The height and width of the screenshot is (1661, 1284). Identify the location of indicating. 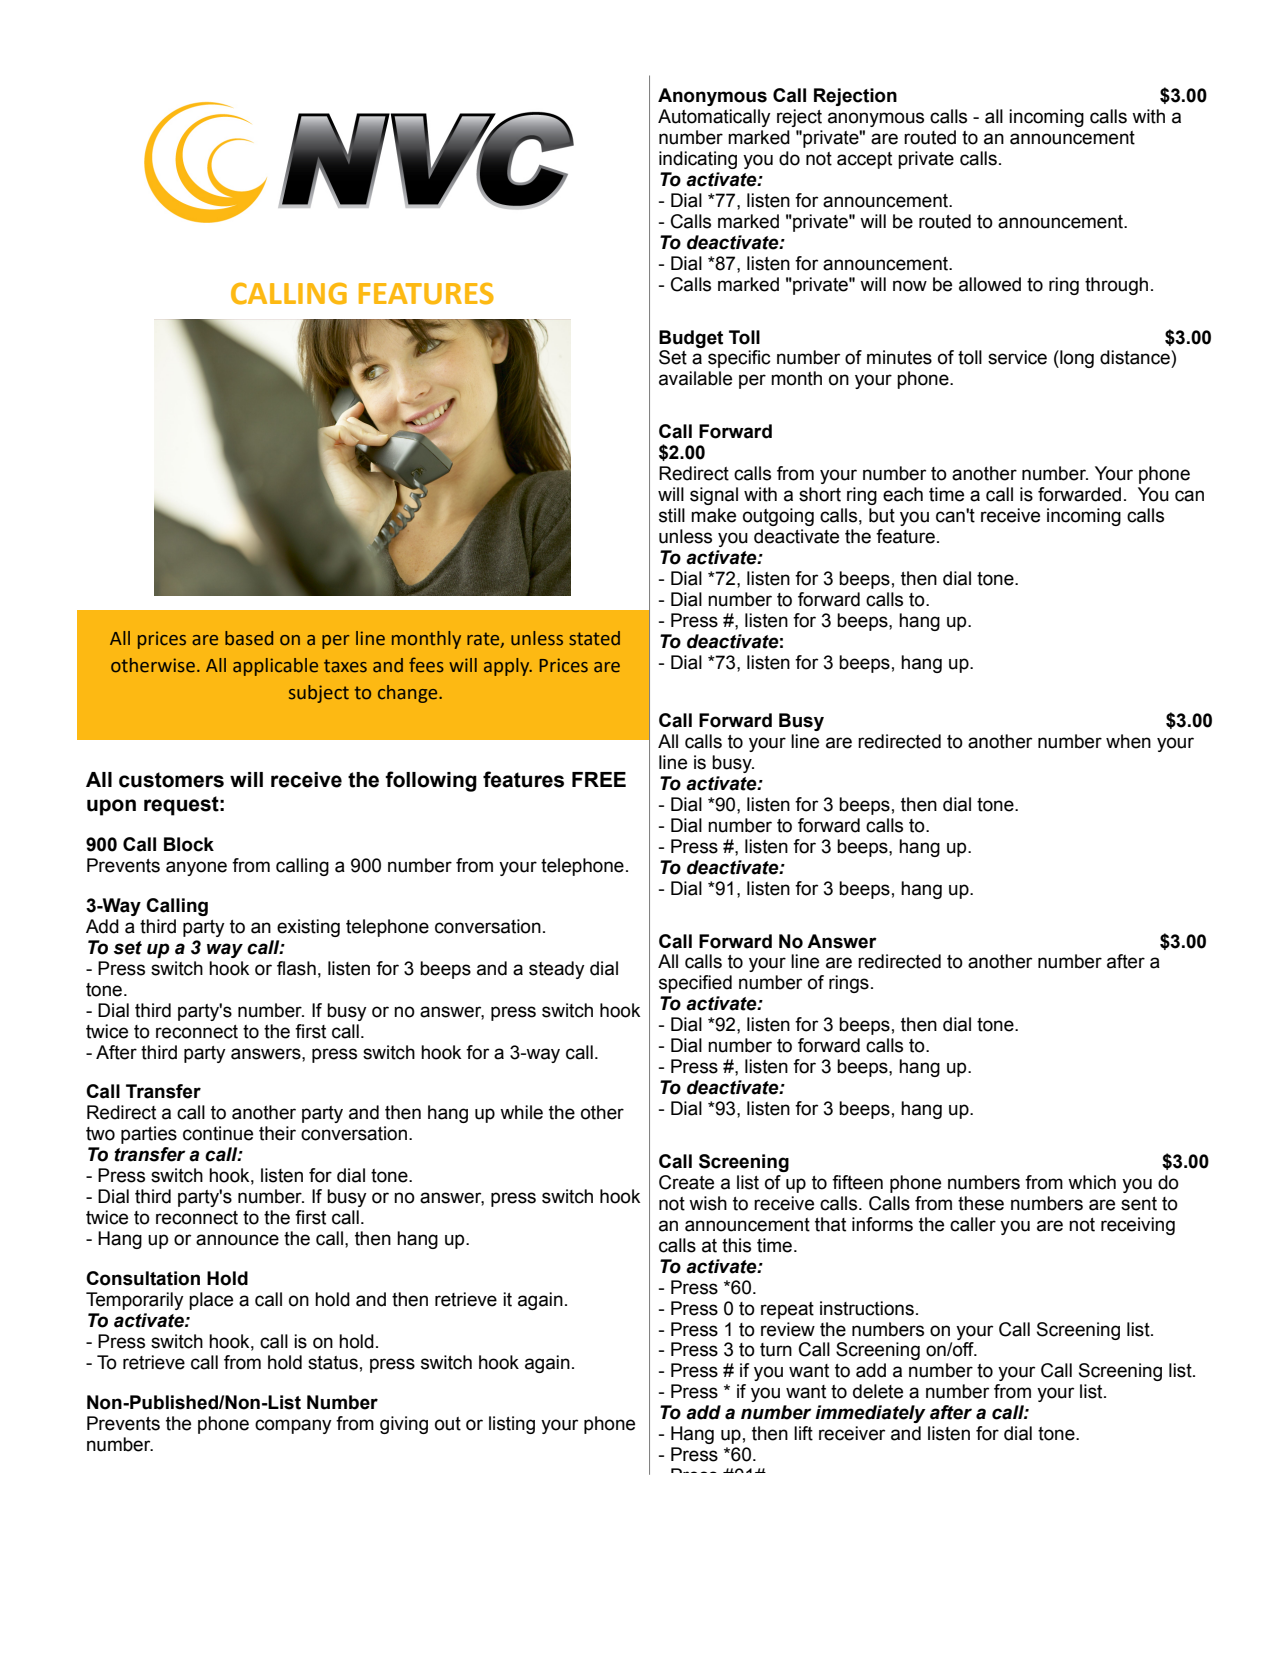
(698, 160).
